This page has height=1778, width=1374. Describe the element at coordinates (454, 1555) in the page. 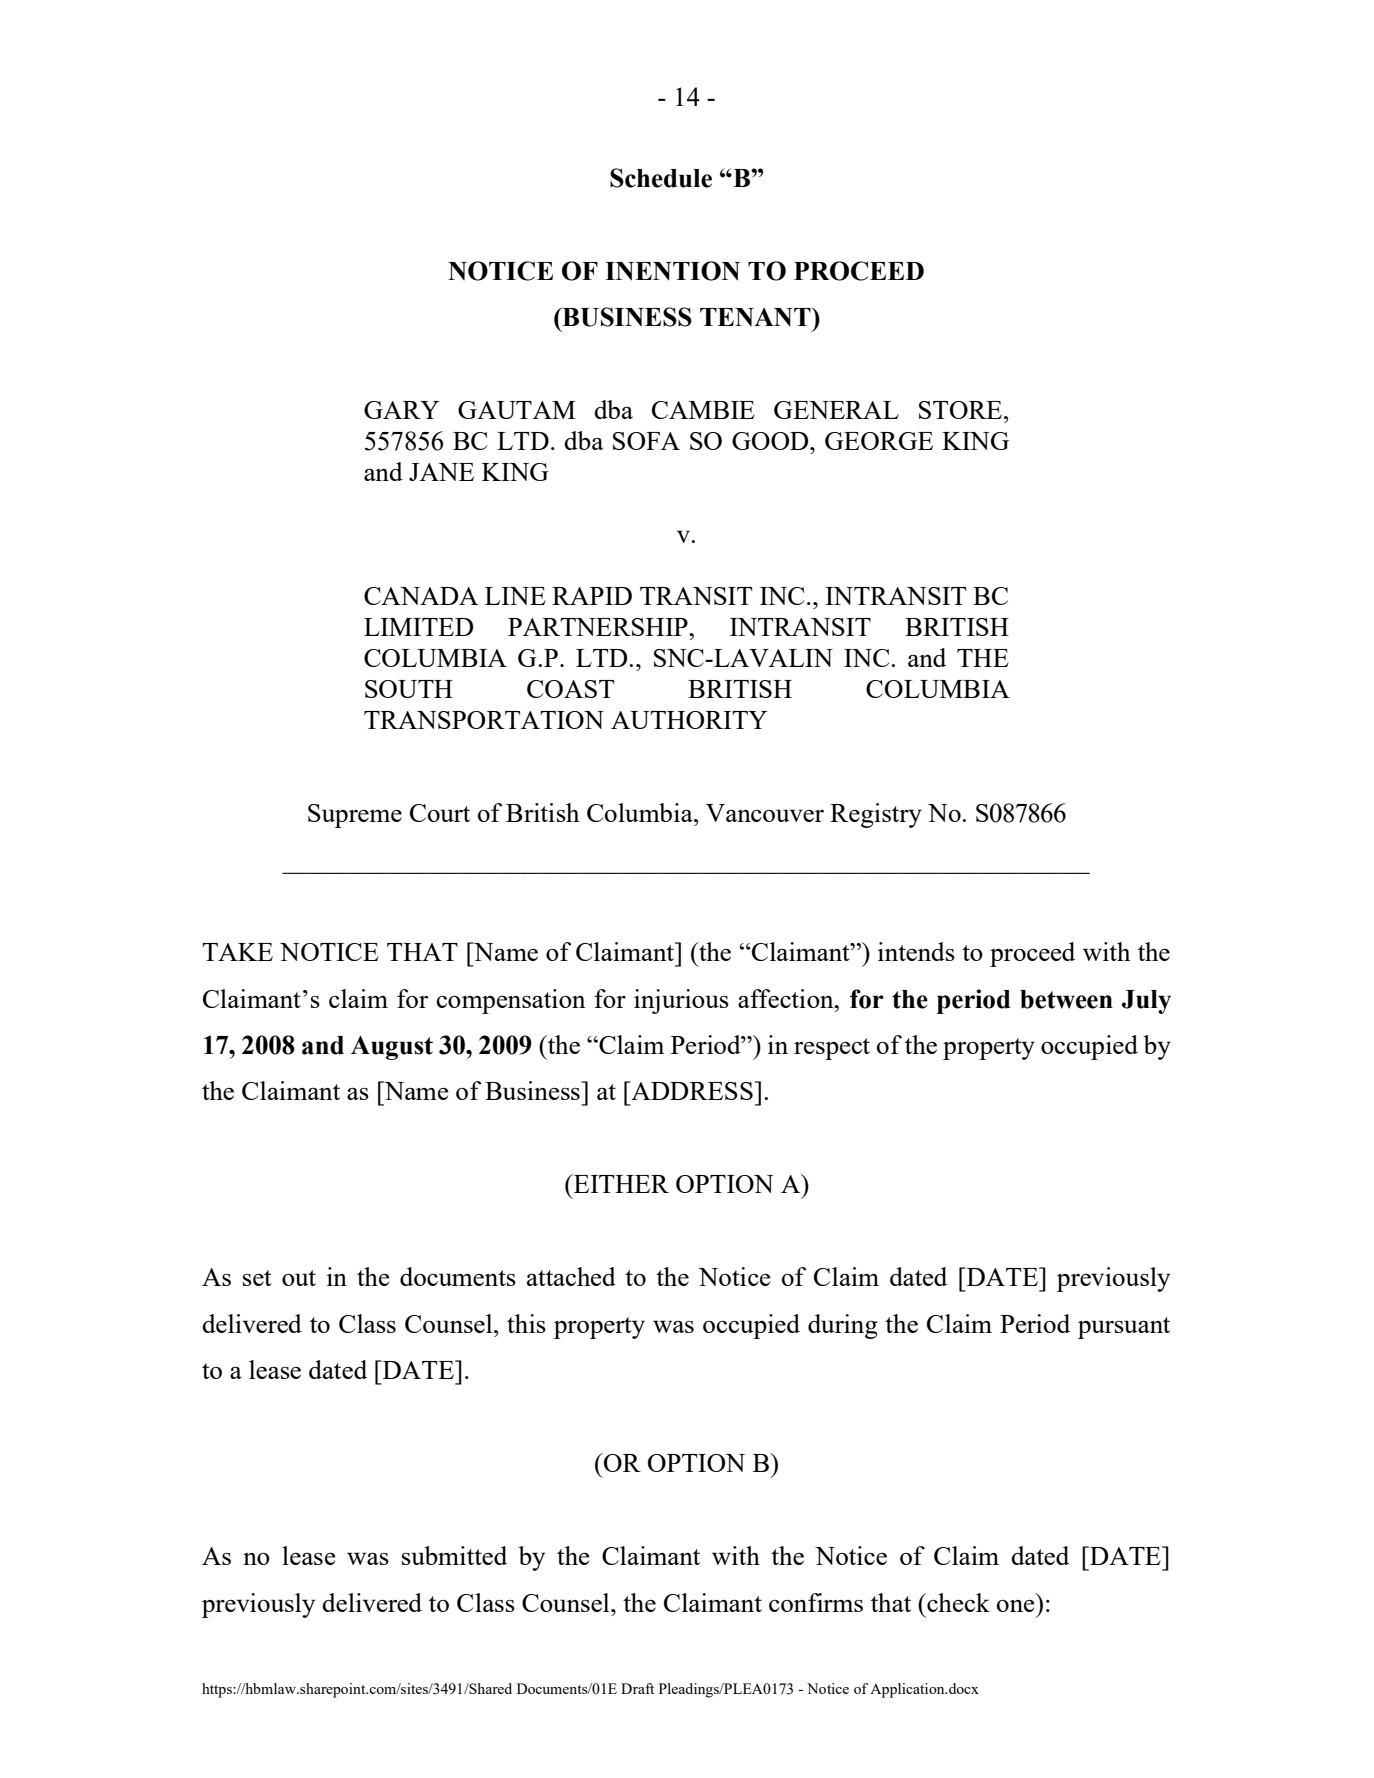

I see `submitted` at that location.
